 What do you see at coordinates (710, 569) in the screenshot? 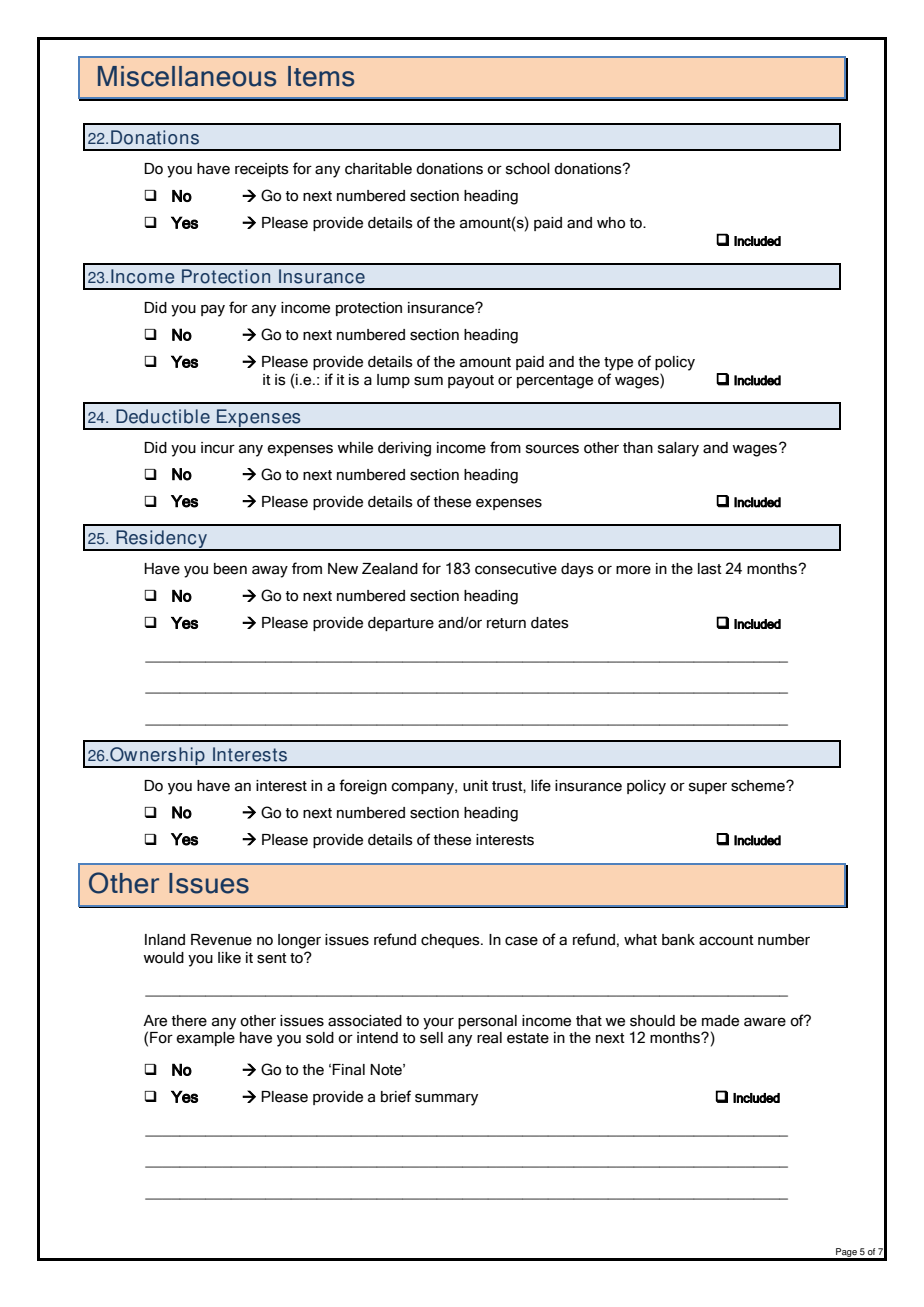
I see `last` at bounding box center [710, 569].
